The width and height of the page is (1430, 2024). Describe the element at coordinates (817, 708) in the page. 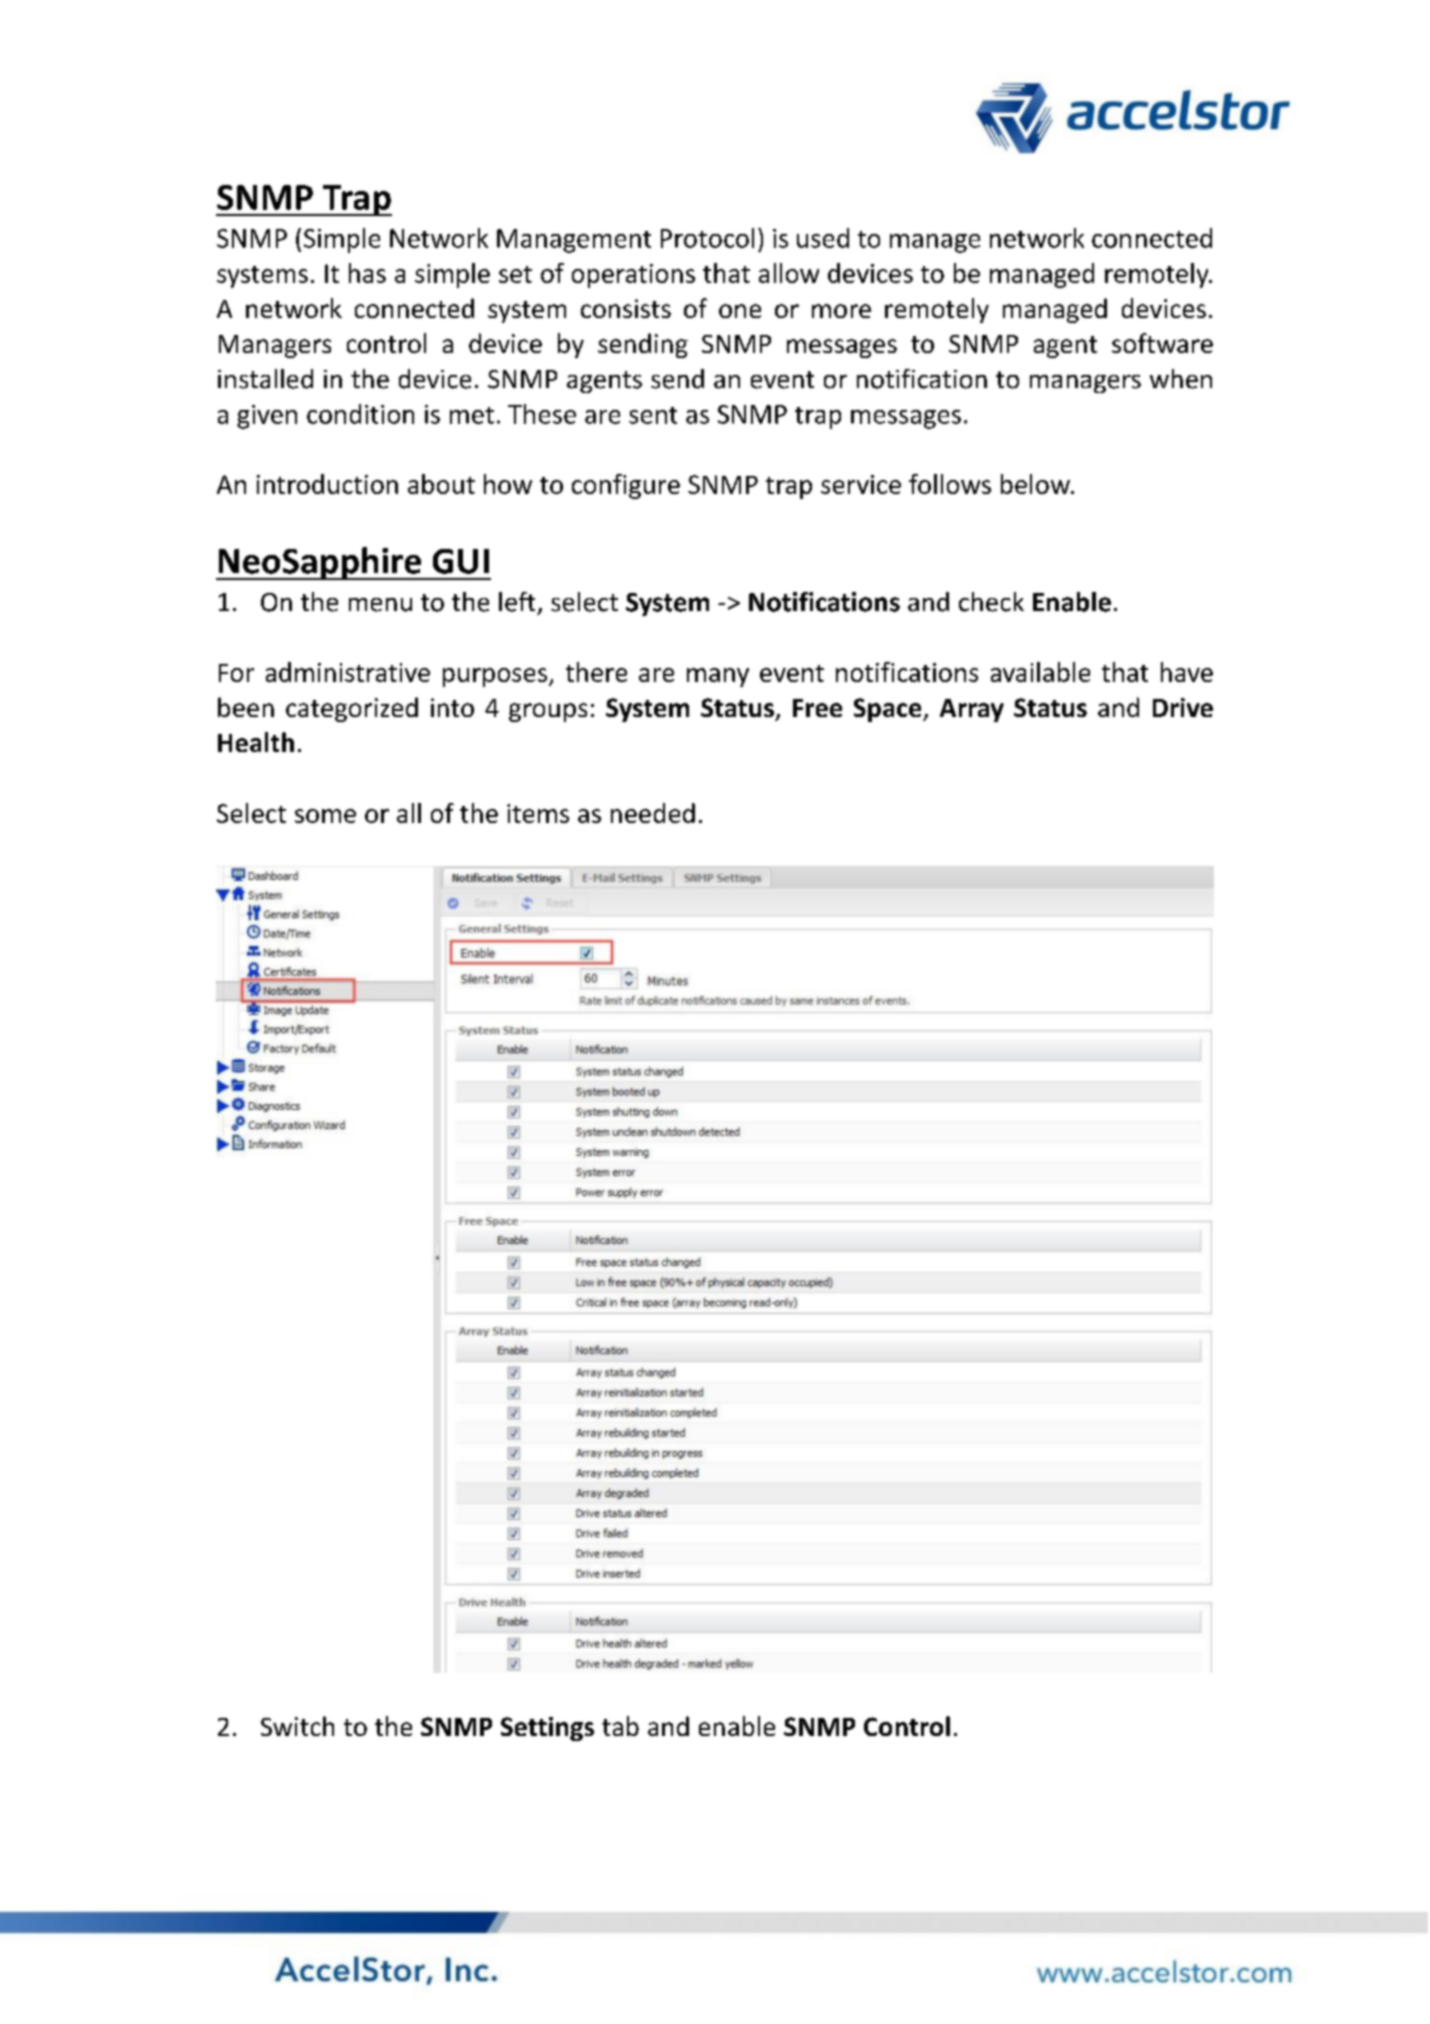

I see `Free` at that location.
